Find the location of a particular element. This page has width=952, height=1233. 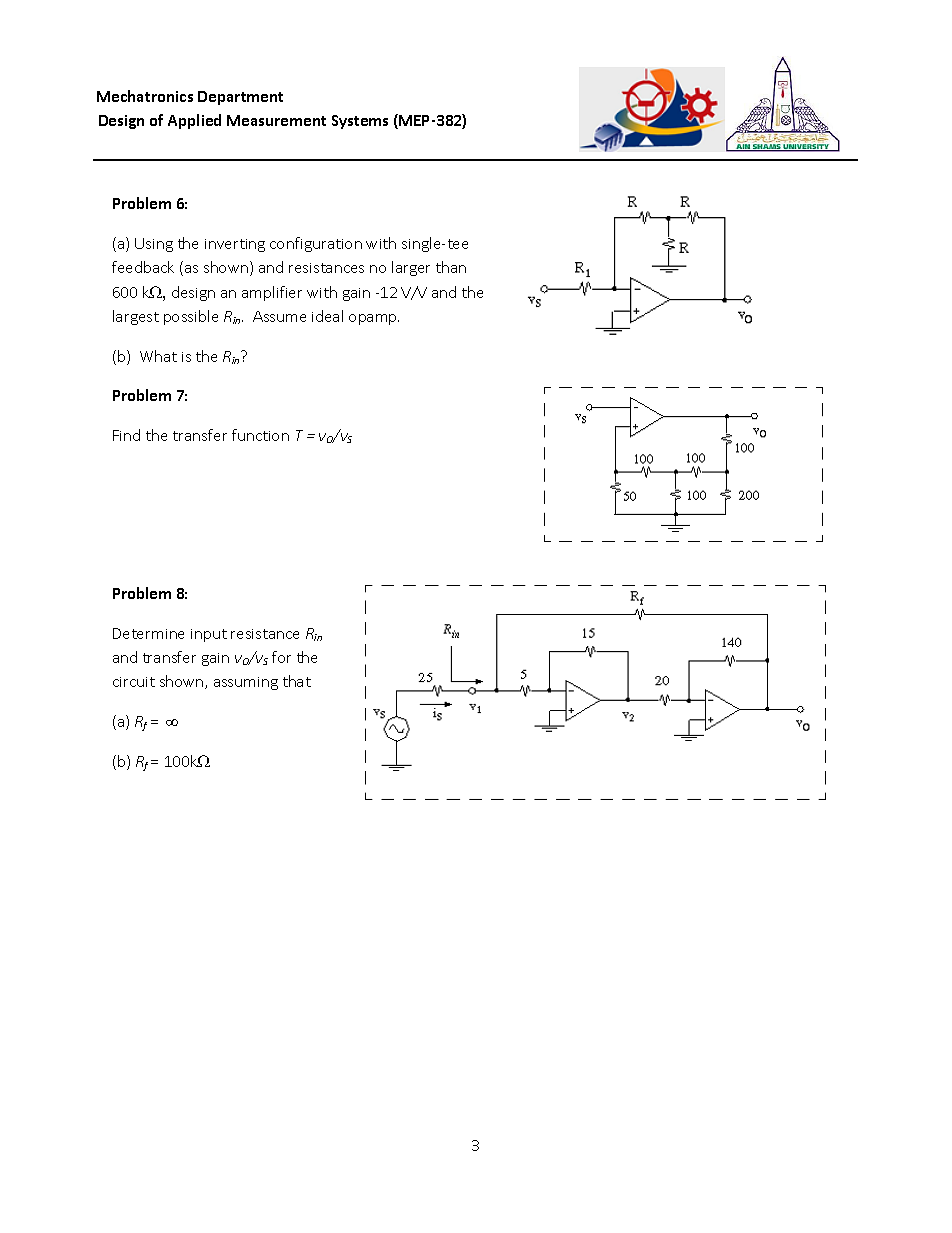

function is located at coordinates (260, 435).
